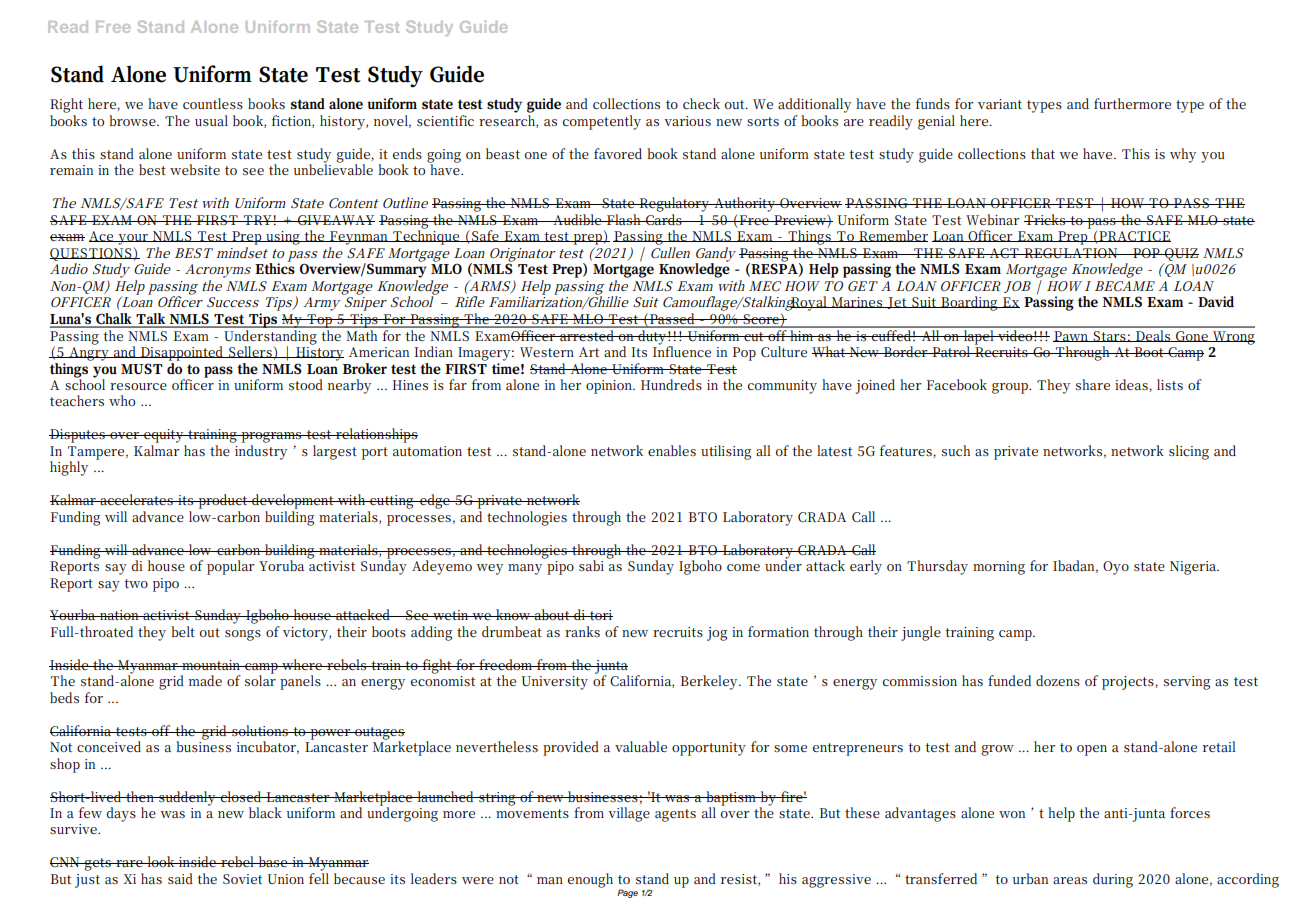 This screenshot has width=1308, height=924. What do you see at coordinates (1075, 566) in the screenshot?
I see `Ibadan` at bounding box center [1075, 566].
